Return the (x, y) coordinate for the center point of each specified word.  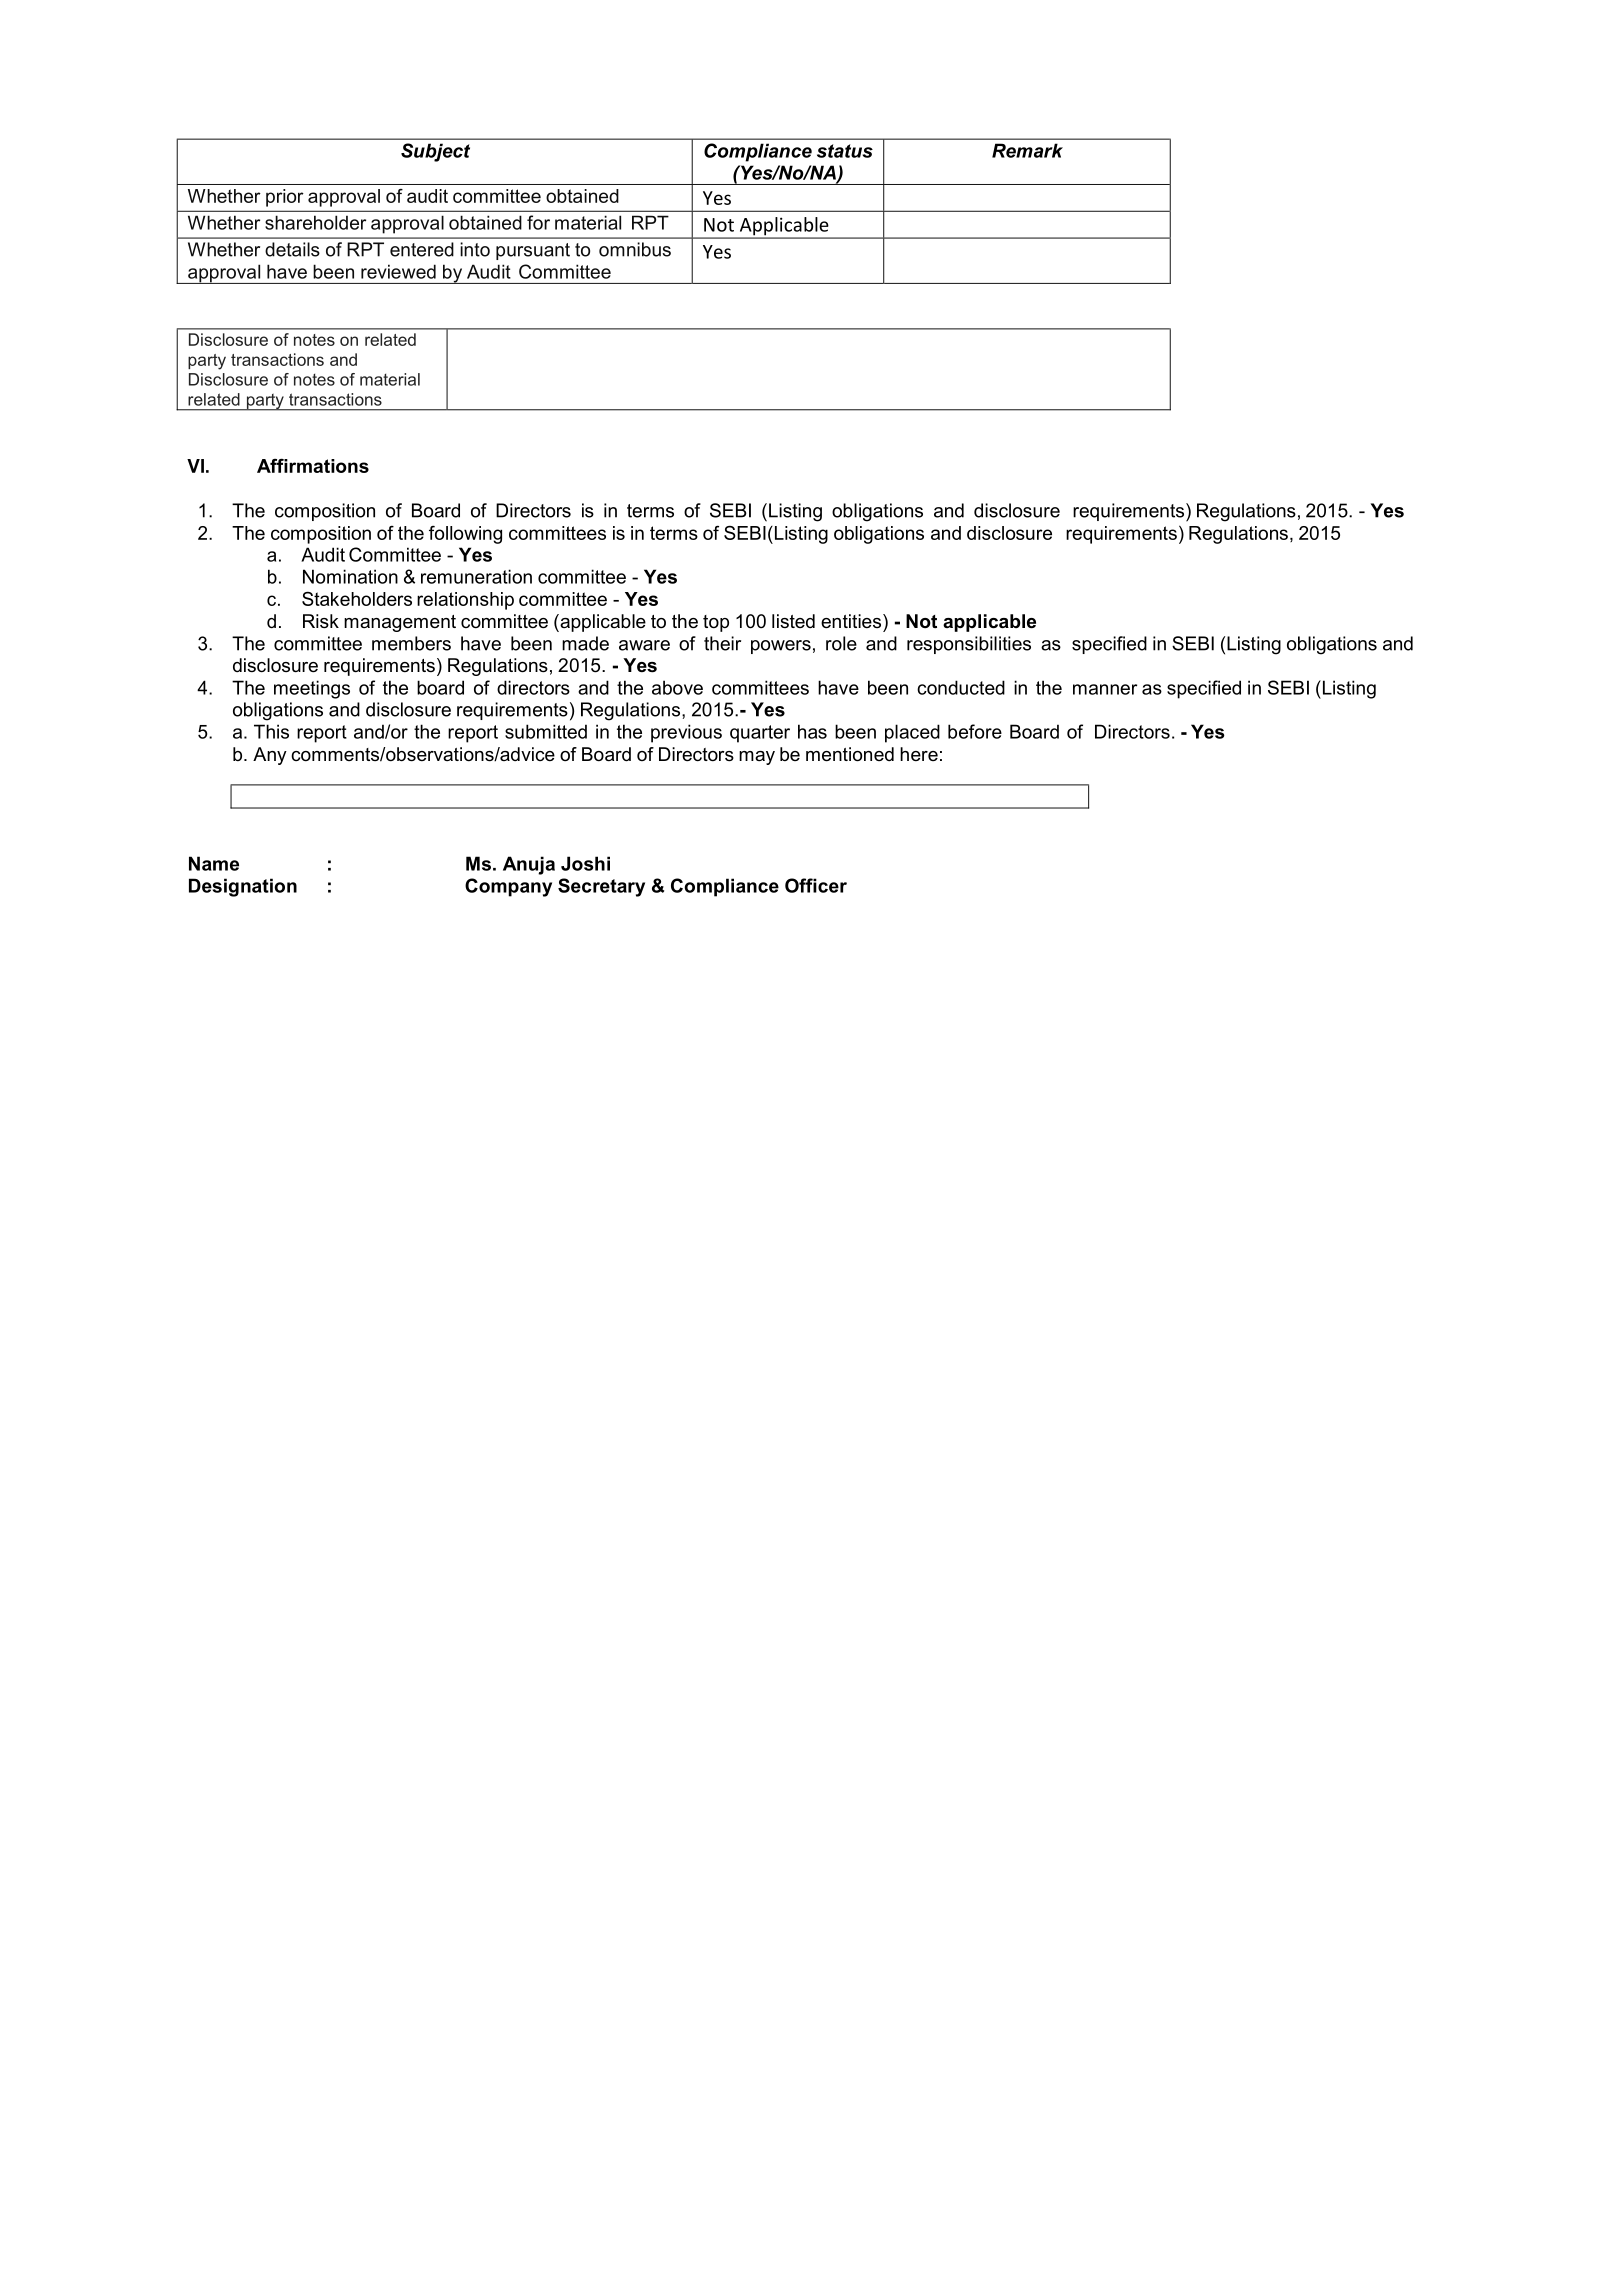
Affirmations (313, 465)
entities (851, 621)
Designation (243, 887)
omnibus (635, 249)
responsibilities (969, 645)
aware (644, 645)
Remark (1027, 150)
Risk (321, 621)
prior (284, 198)
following (465, 535)
